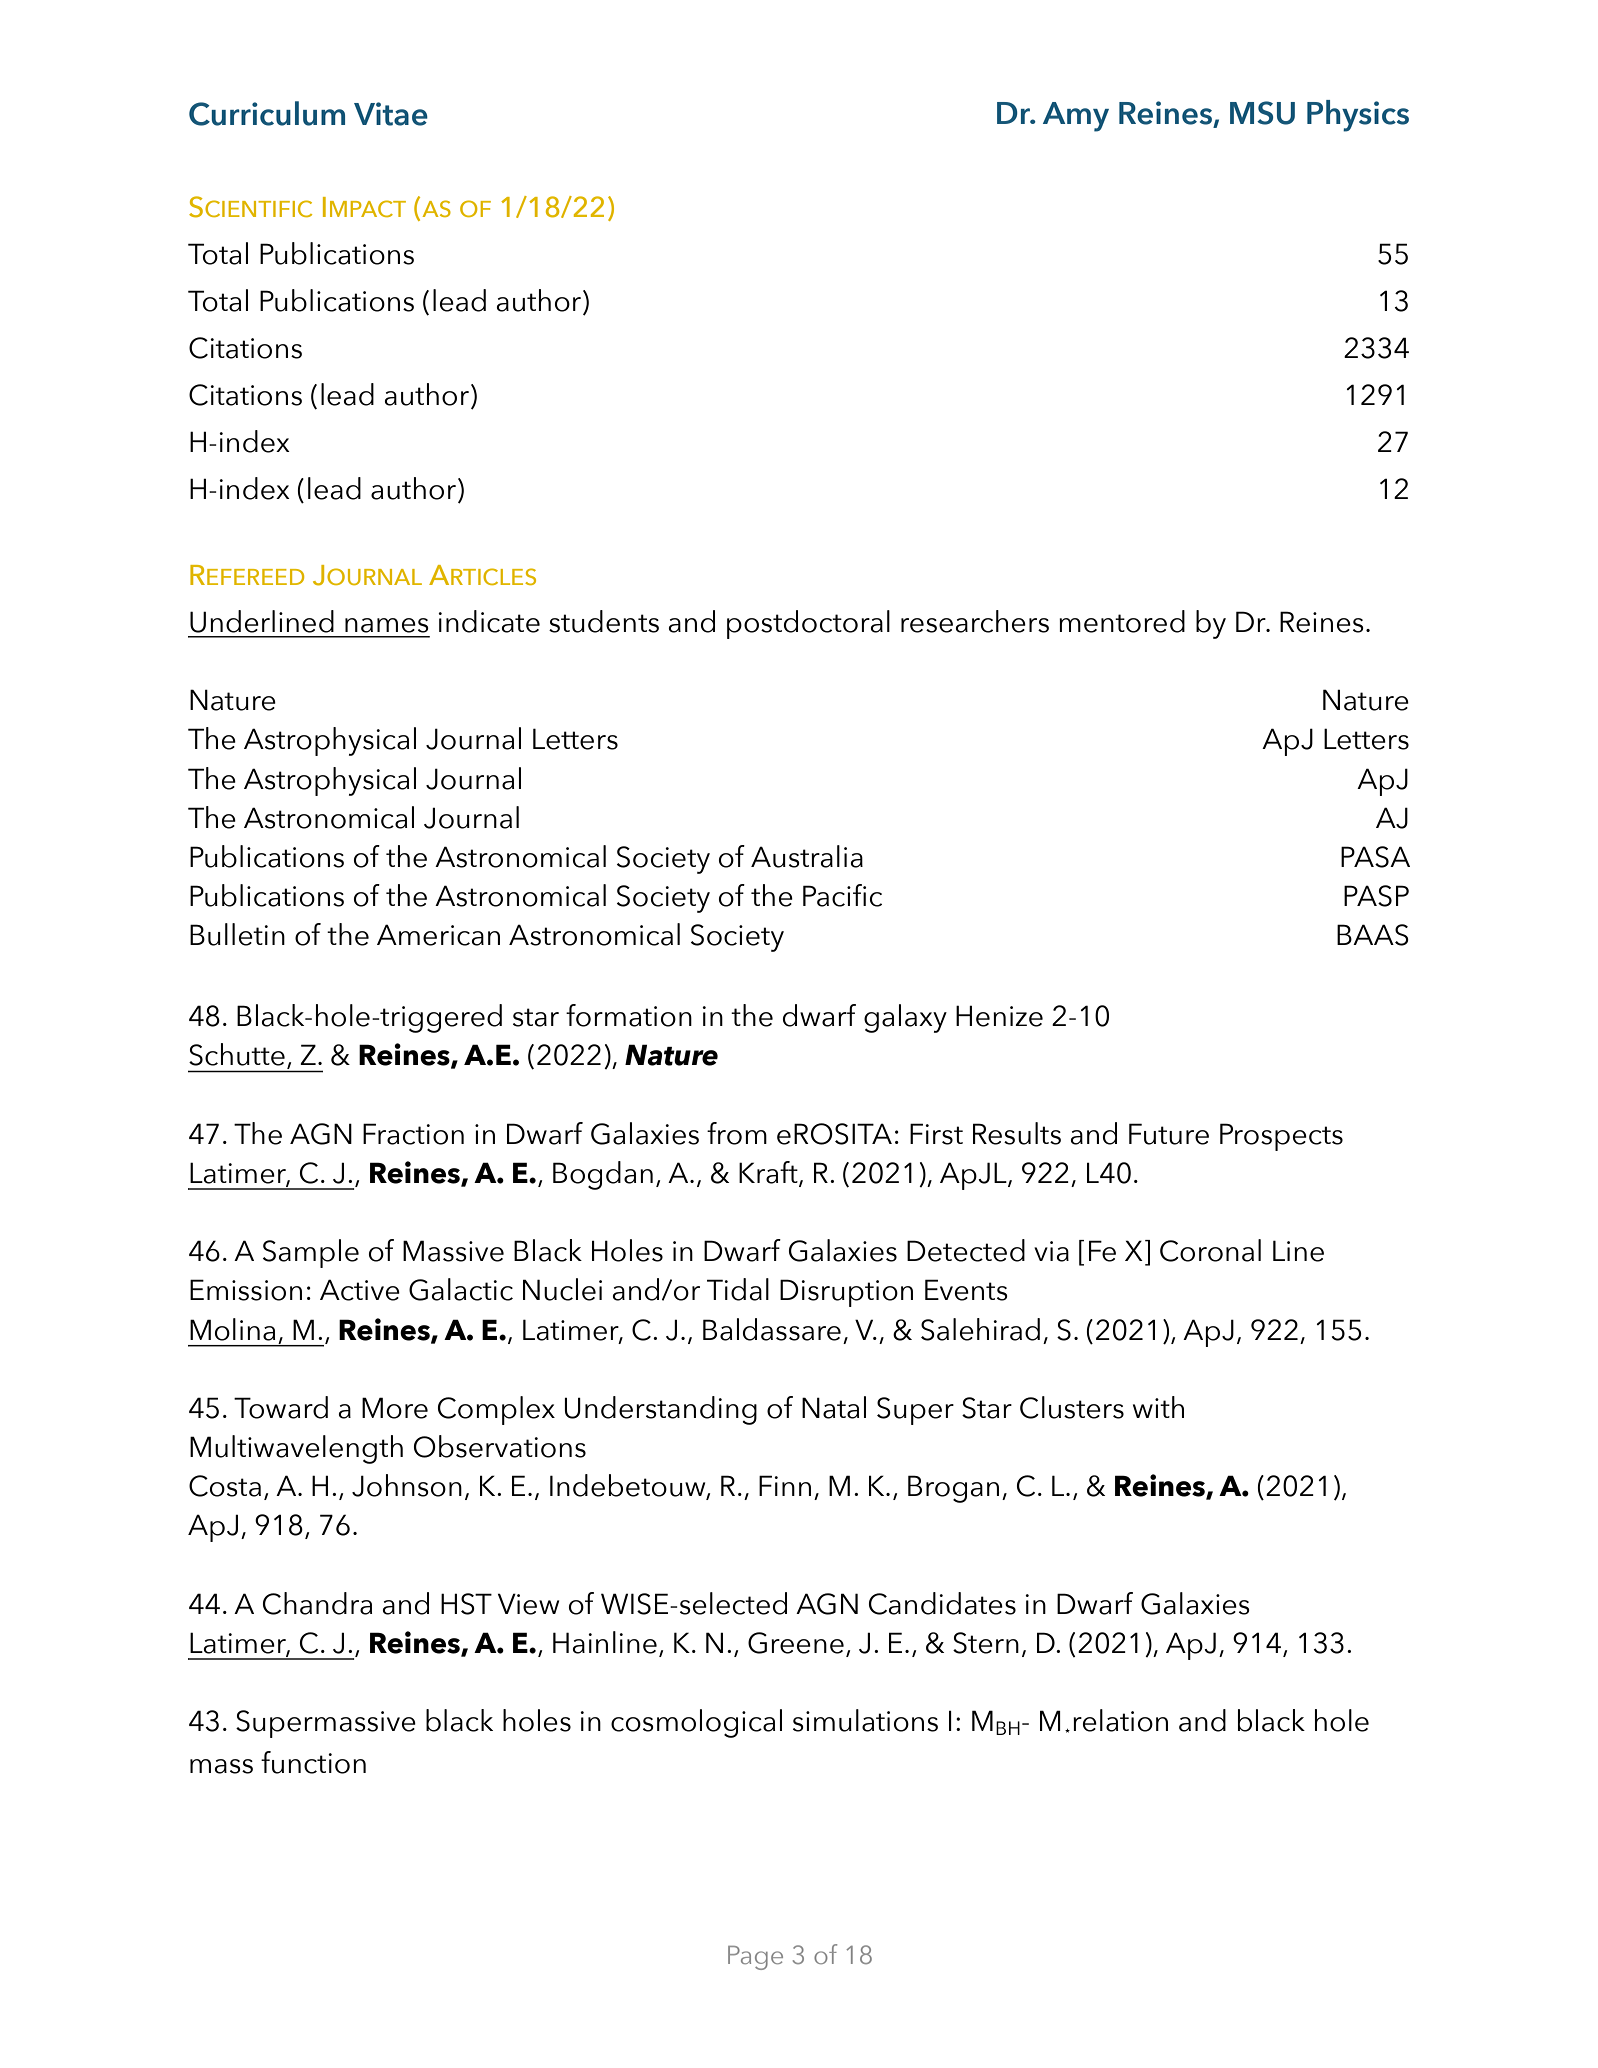 This screenshot has width=1598, height=2068. What do you see at coordinates (905, 1018) in the screenshot?
I see `galaxy` at bounding box center [905, 1018].
